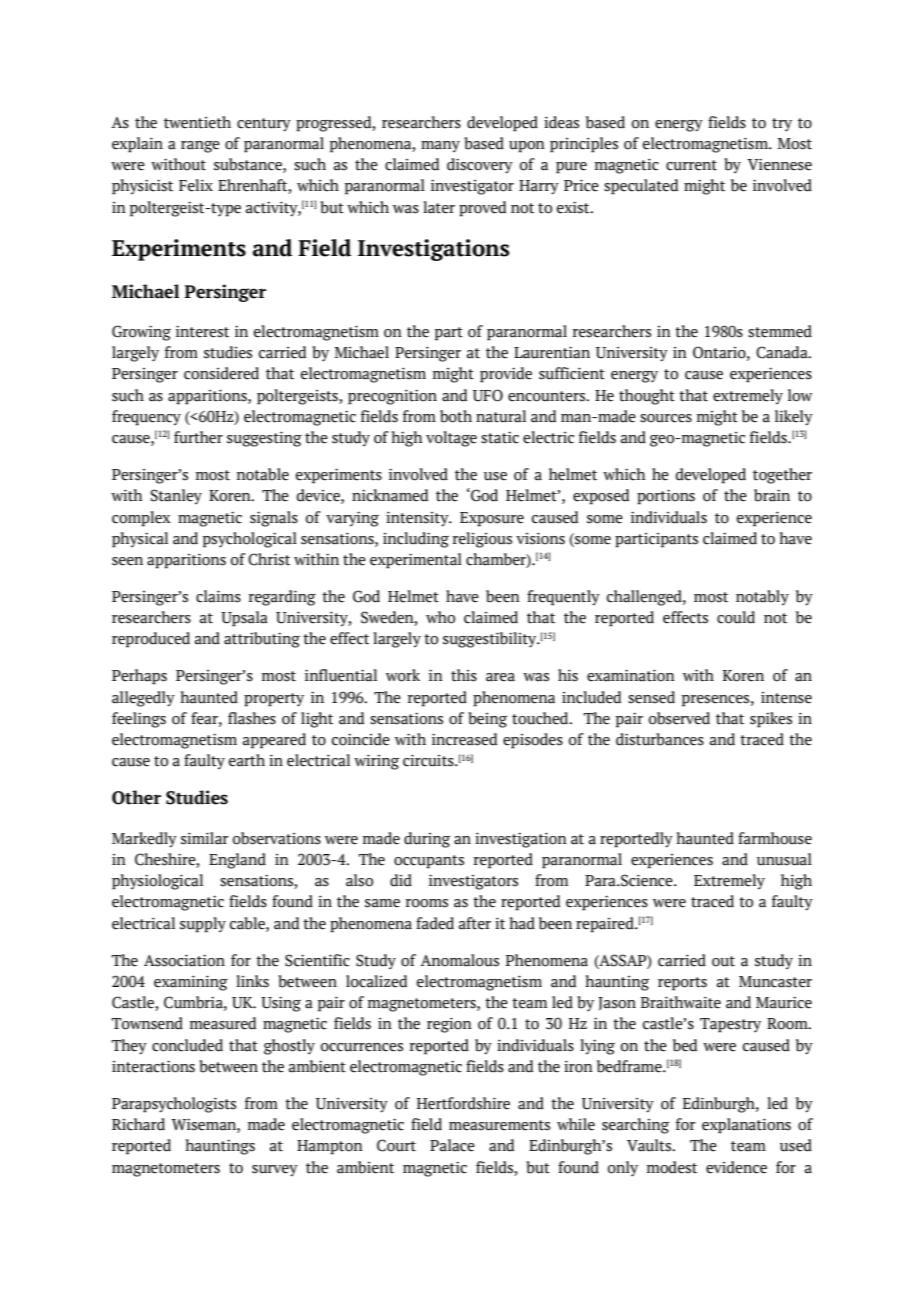 Image resolution: width=924 pixels, height=1308 pixels. I want to click on current, so click(691, 165).
